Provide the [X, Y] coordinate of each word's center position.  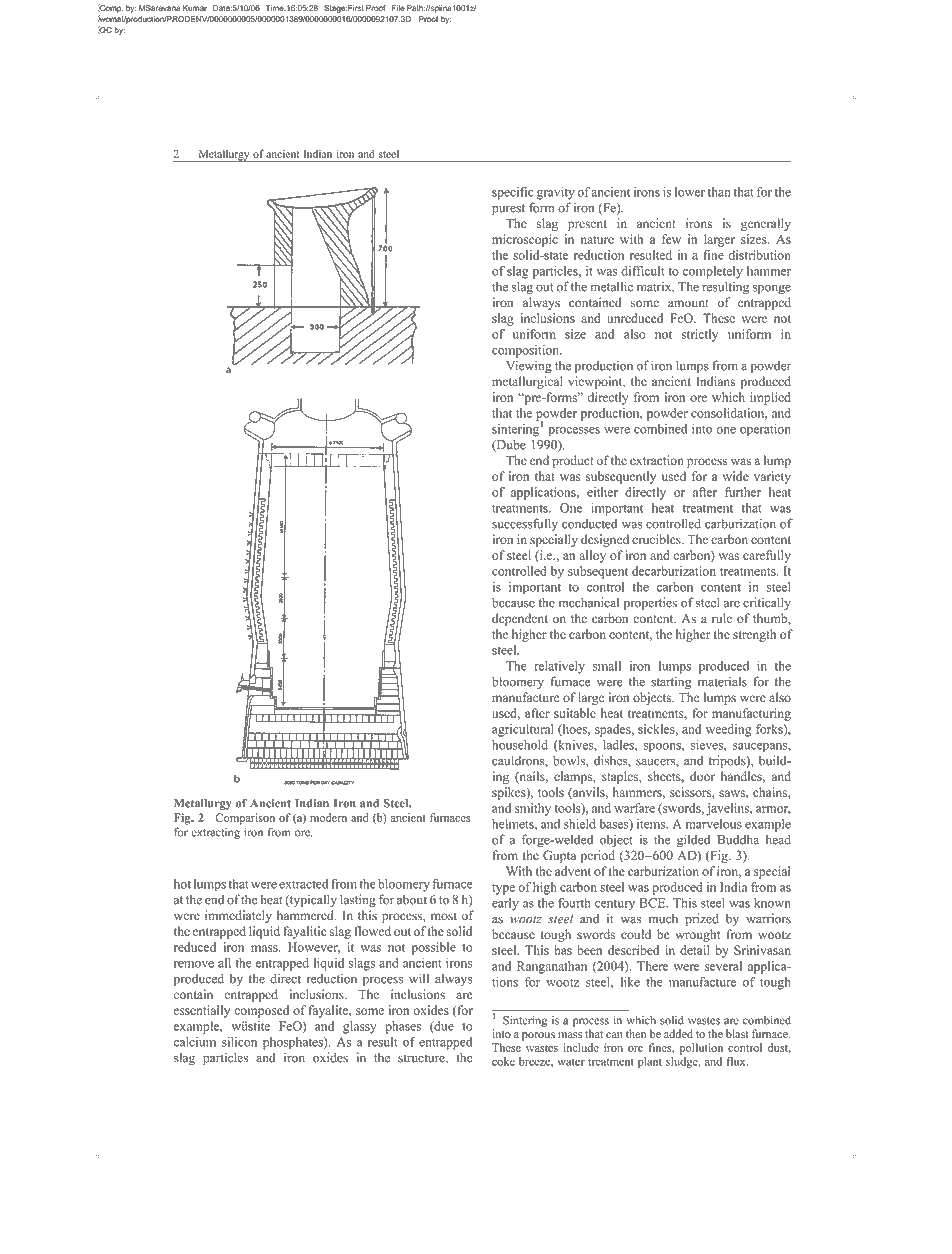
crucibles [657, 539]
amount [688, 303]
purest [508, 209]
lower [690, 192]
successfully [525, 524]
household [520, 745]
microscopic [525, 240]
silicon [239, 1042]
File [398, 8]
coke [503, 1061]
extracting [215, 833]
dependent [520, 619]
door [702, 776]
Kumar [195, 8]
